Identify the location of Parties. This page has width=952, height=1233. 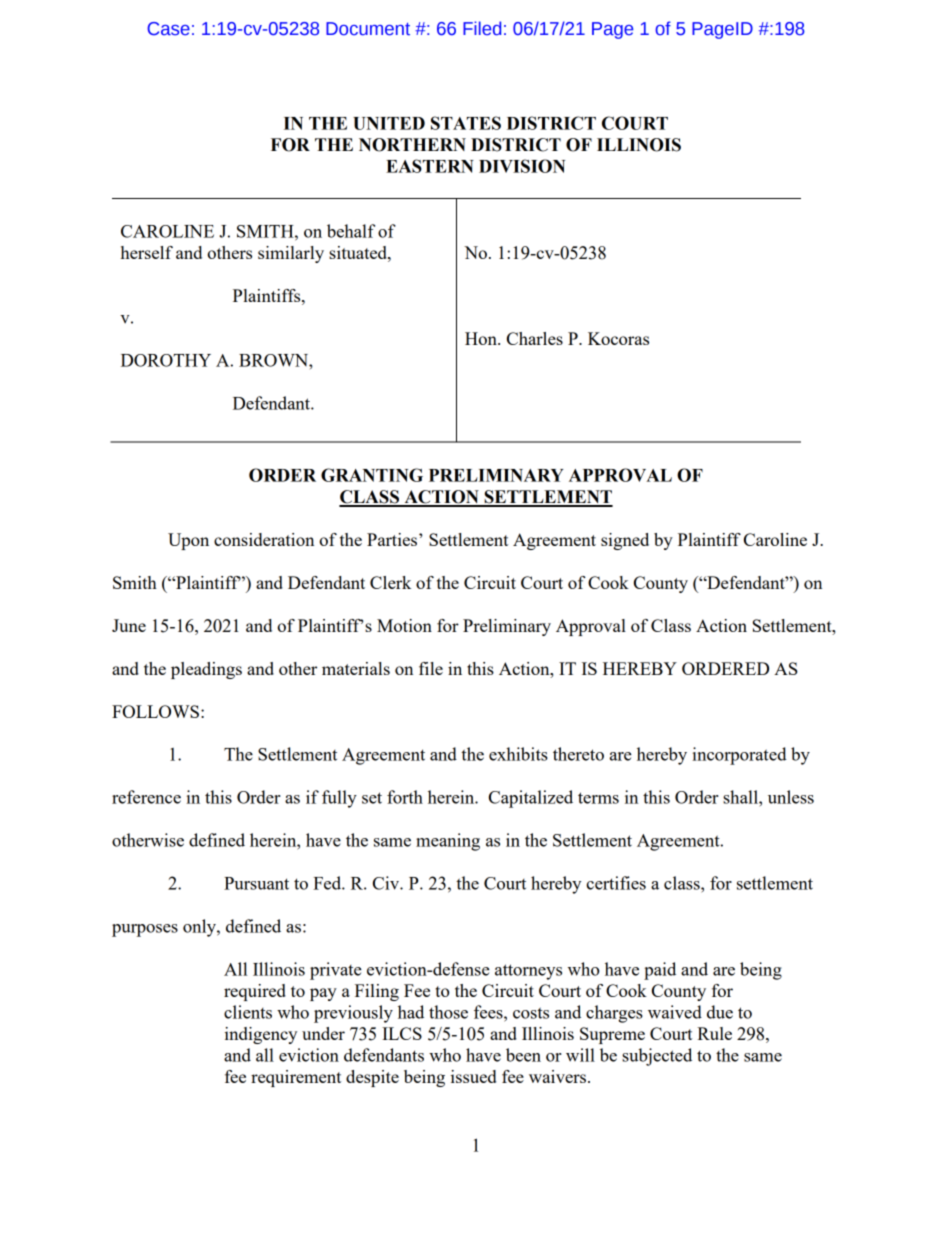
(393, 539).
